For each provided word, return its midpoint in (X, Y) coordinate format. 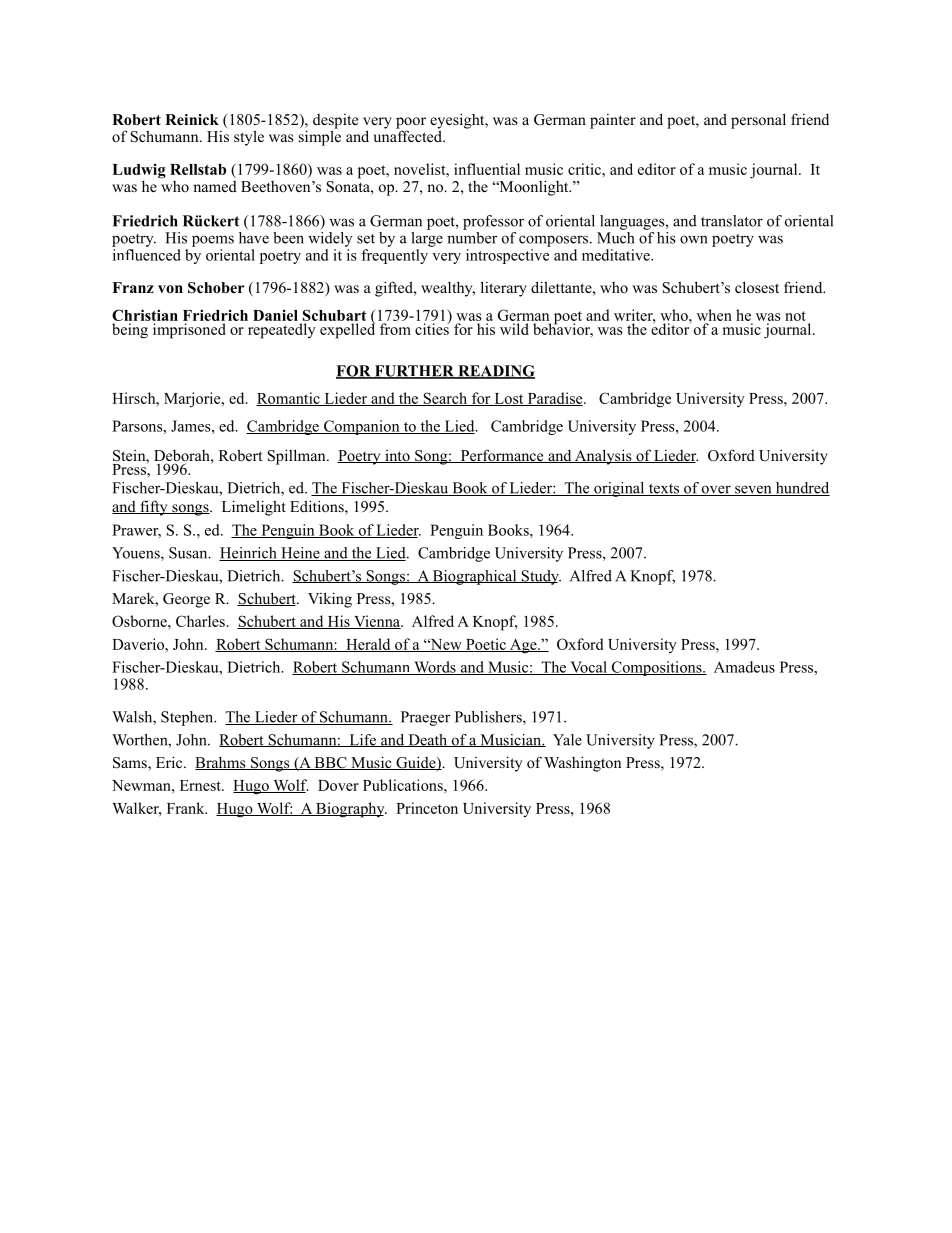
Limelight (254, 508)
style (249, 138)
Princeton (427, 808)
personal (758, 121)
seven (753, 490)
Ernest (201, 785)
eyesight (458, 122)
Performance (502, 456)
